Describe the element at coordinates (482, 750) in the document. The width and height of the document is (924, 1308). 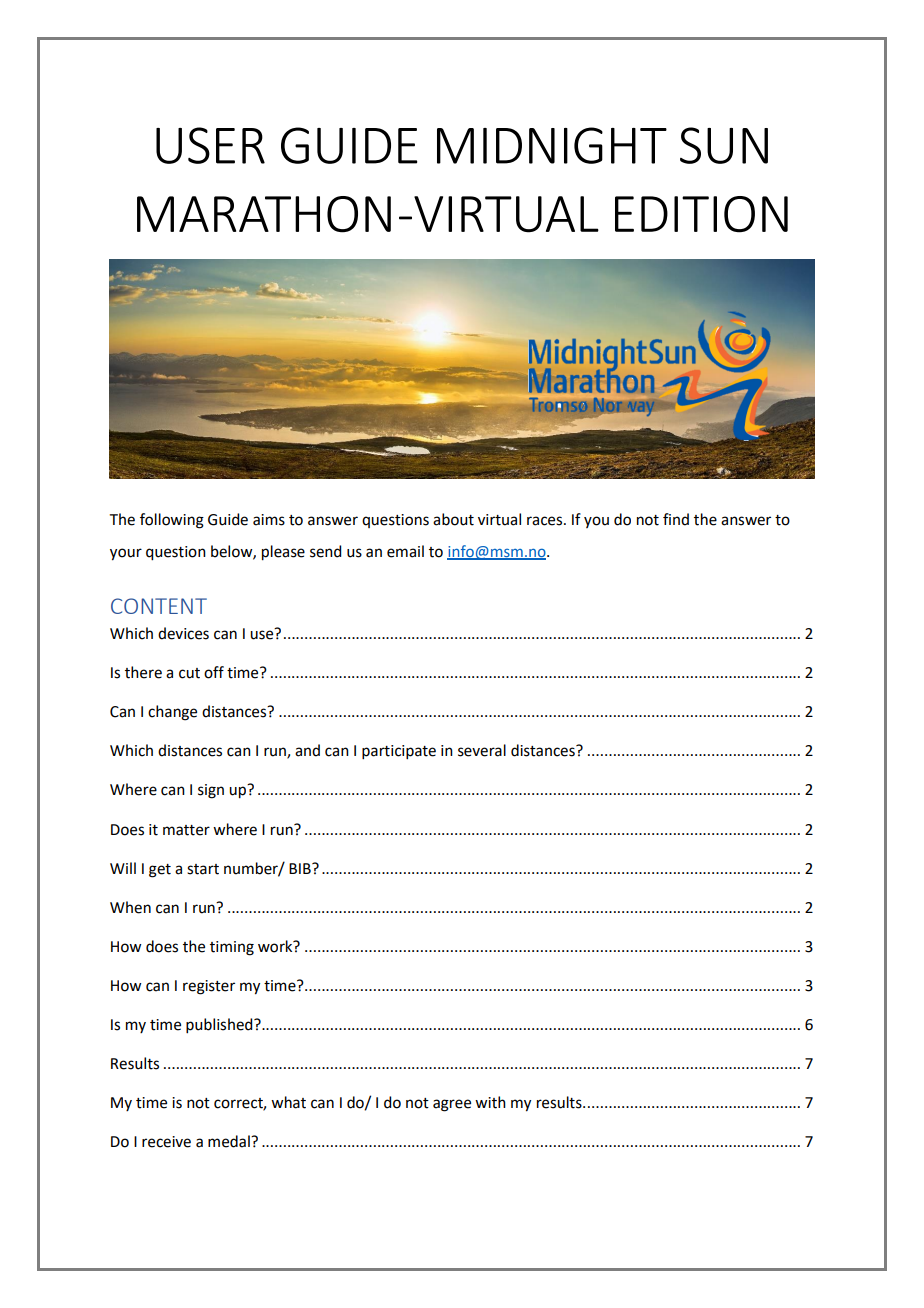
I see `several` at that location.
